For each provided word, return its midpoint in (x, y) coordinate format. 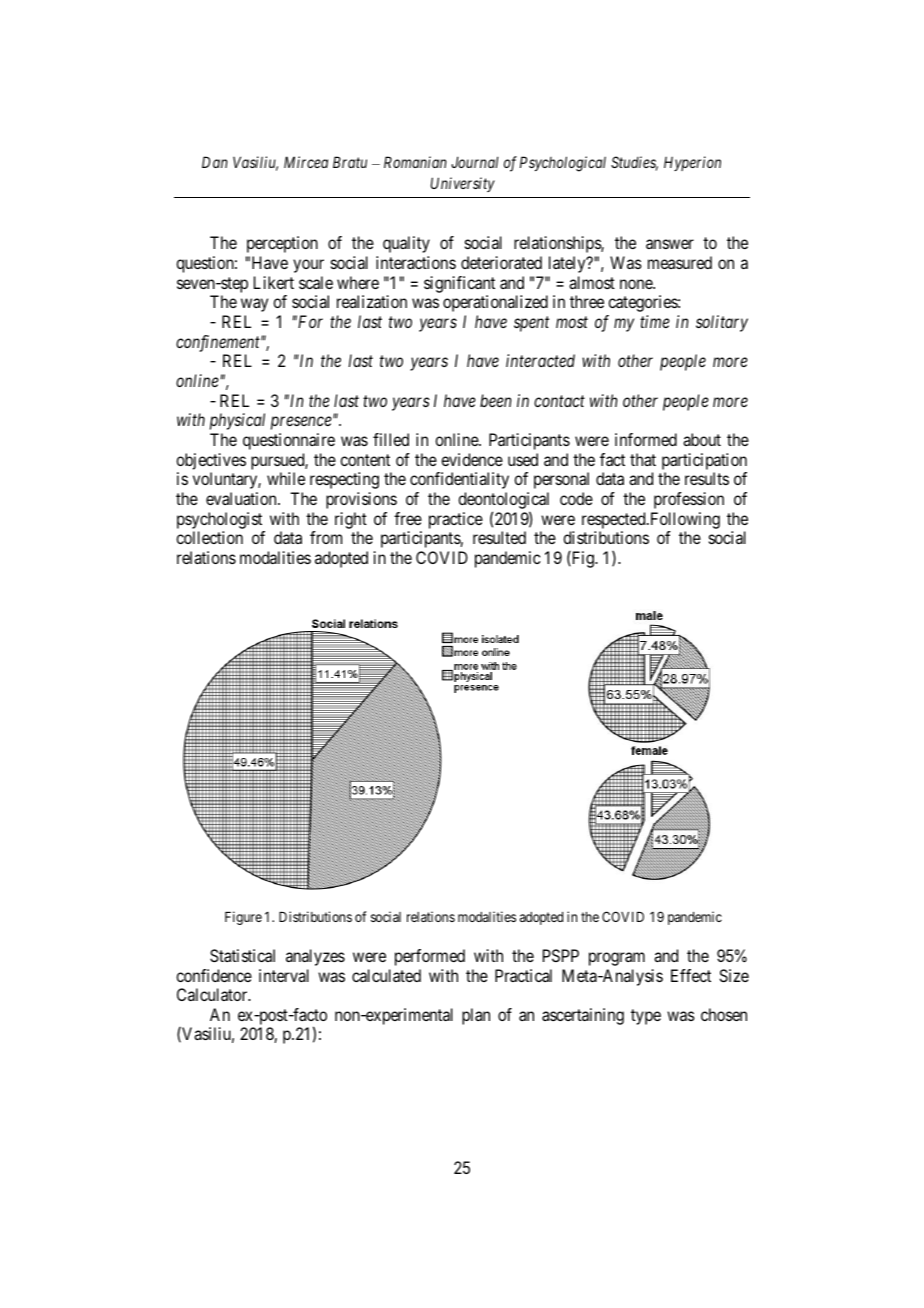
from (326, 537)
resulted (499, 537)
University (463, 184)
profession (689, 500)
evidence (472, 459)
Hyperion (692, 163)
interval (284, 975)
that (643, 459)
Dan (215, 162)
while (286, 478)
